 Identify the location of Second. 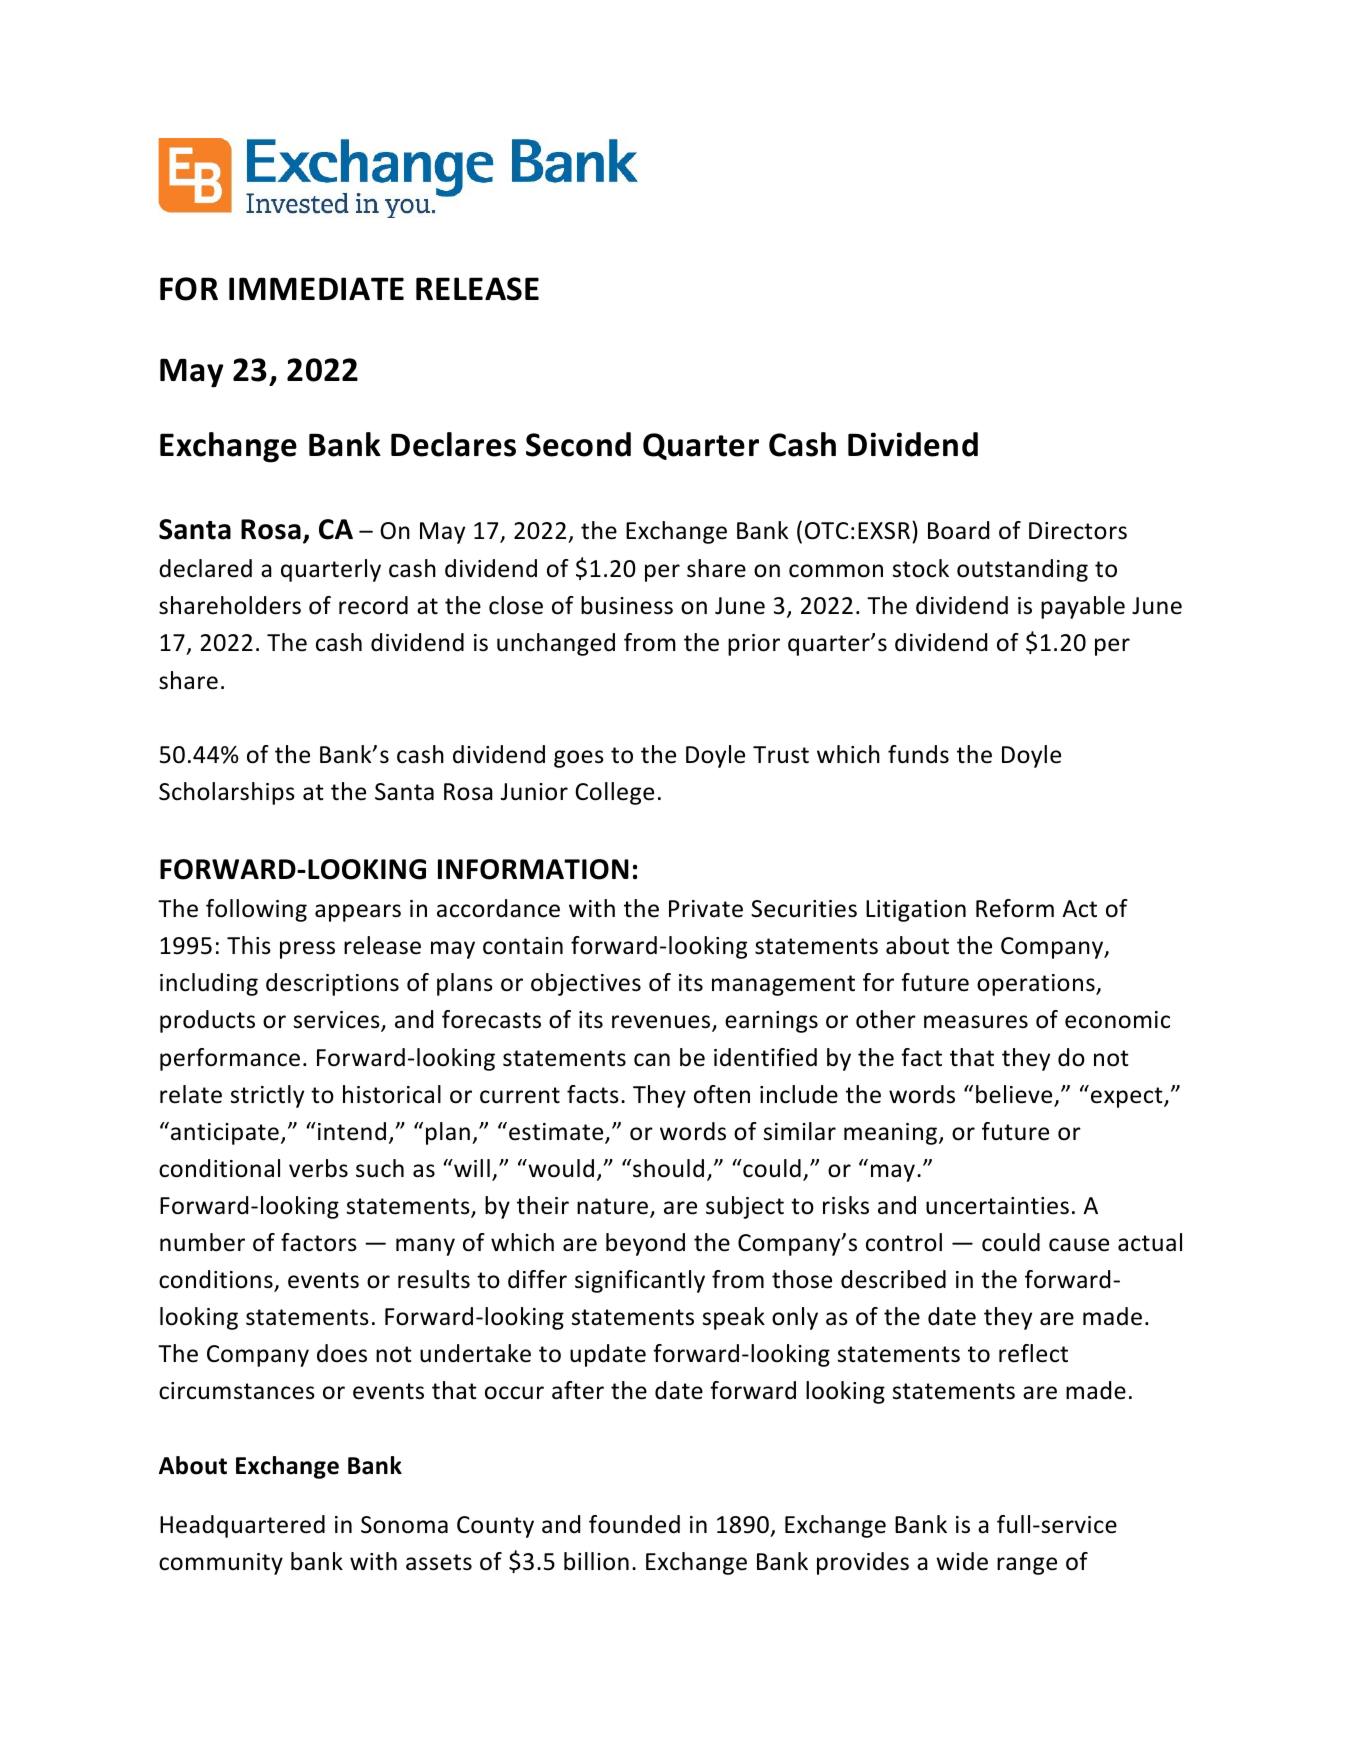
(578, 444).
